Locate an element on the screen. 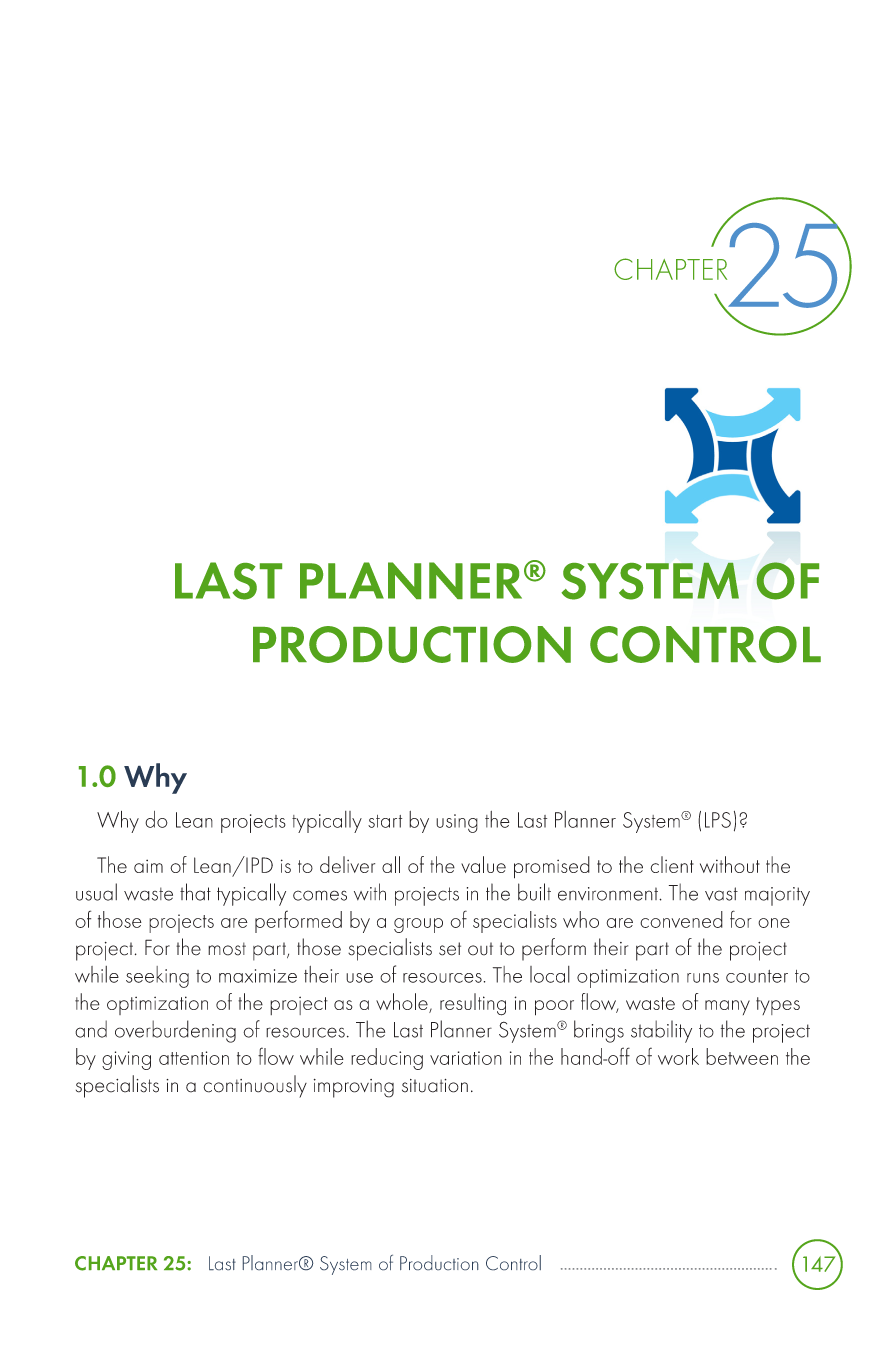 This screenshot has height=1345, width=896. aim is located at coordinates (148, 866).
